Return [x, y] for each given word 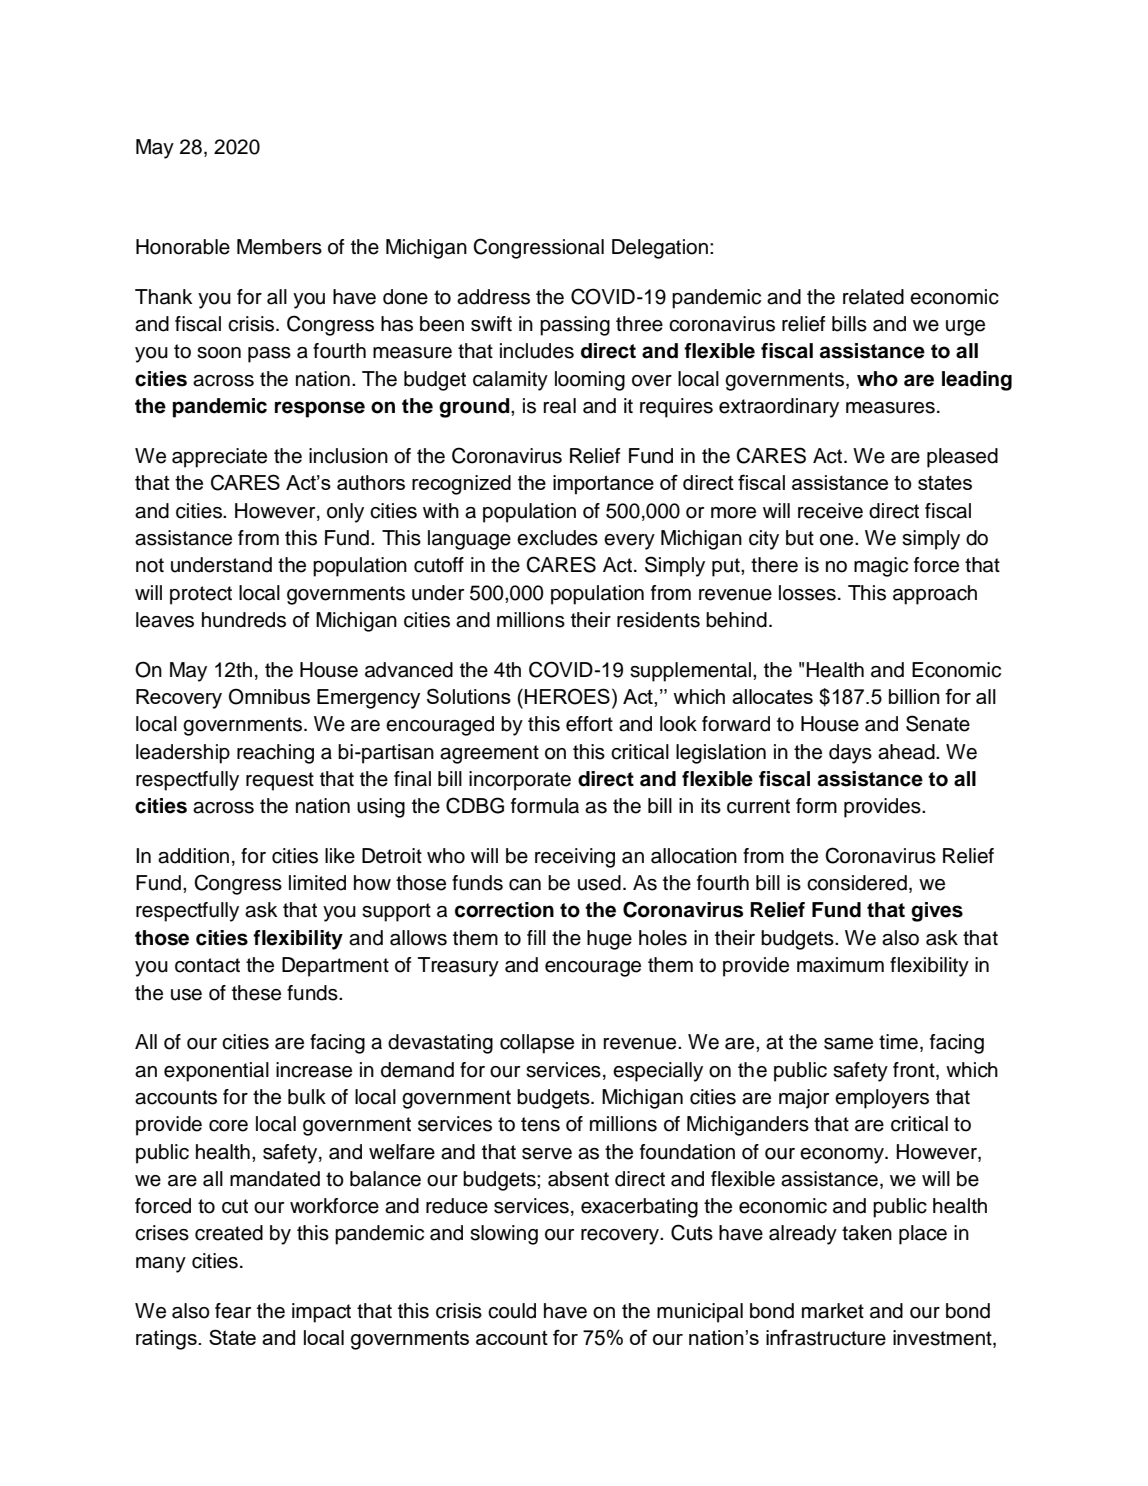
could [512, 1311]
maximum [840, 965]
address [493, 297]
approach [935, 595]
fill [536, 937]
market [833, 1311]
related [873, 297]
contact [207, 965]
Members [279, 247]
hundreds [244, 620]
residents [658, 620]
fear [233, 1311]
